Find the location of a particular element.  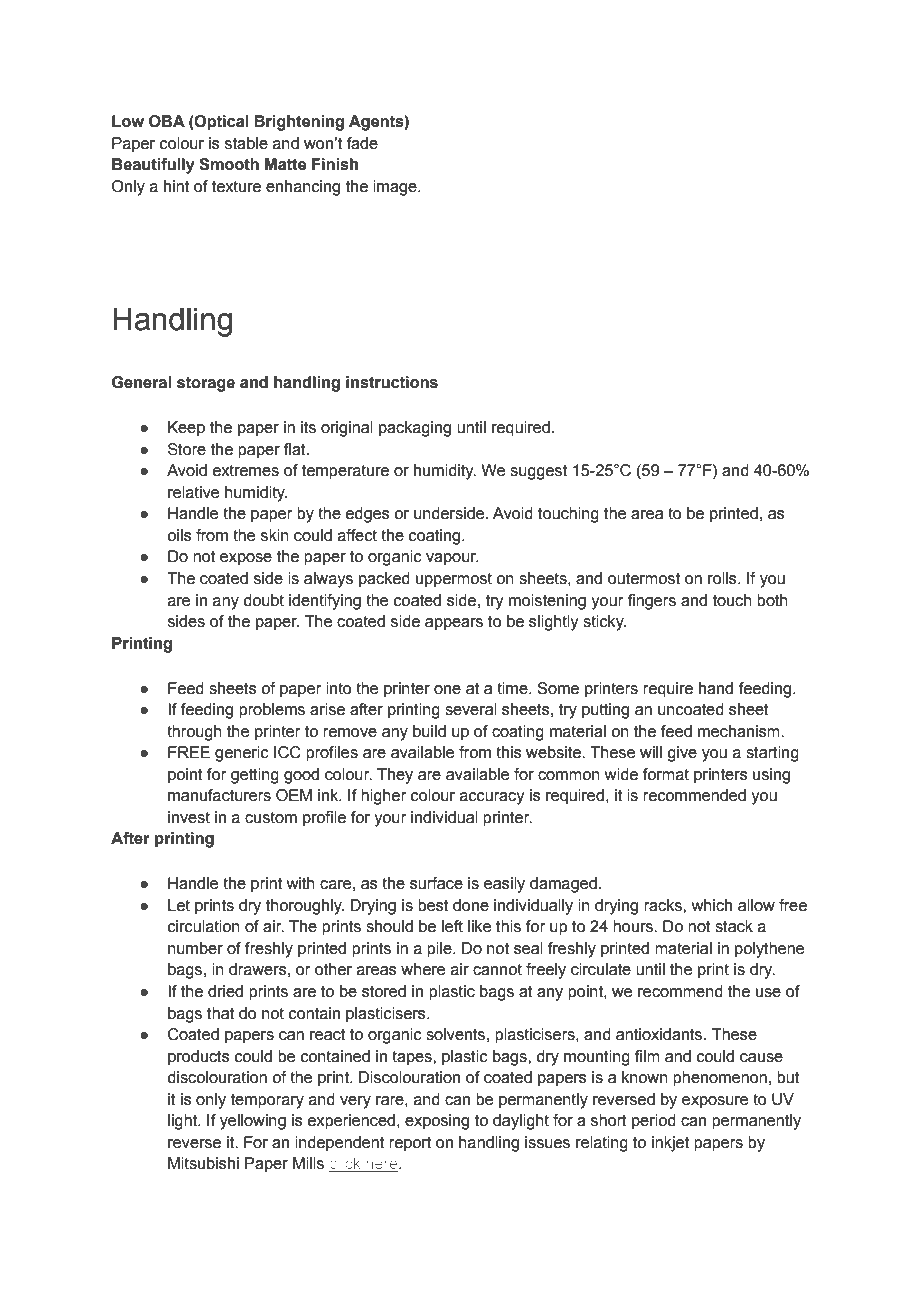

suggest is located at coordinates (538, 472).
